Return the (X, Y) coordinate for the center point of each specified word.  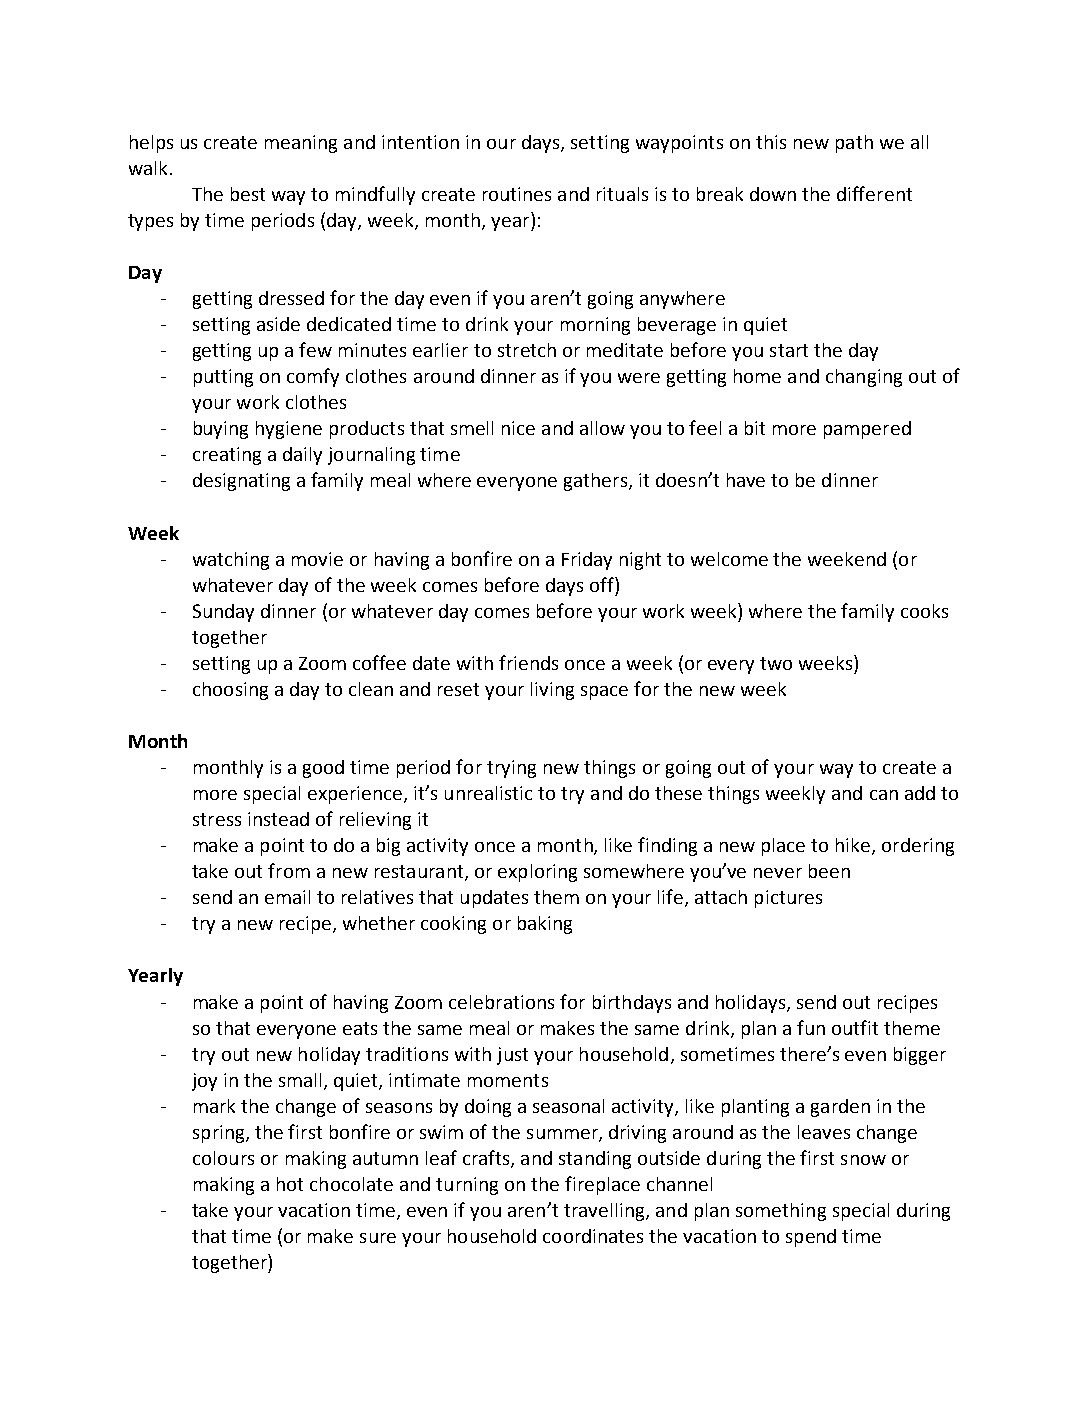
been (829, 871)
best (248, 194)
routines (517, 194)
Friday (587, 561)
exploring (537, 873)
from (289, 870)
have (746, 480)
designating (241, 482)
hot (290, 1184)
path (854, 144)
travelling (605, 1212)
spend (811, 1238)
